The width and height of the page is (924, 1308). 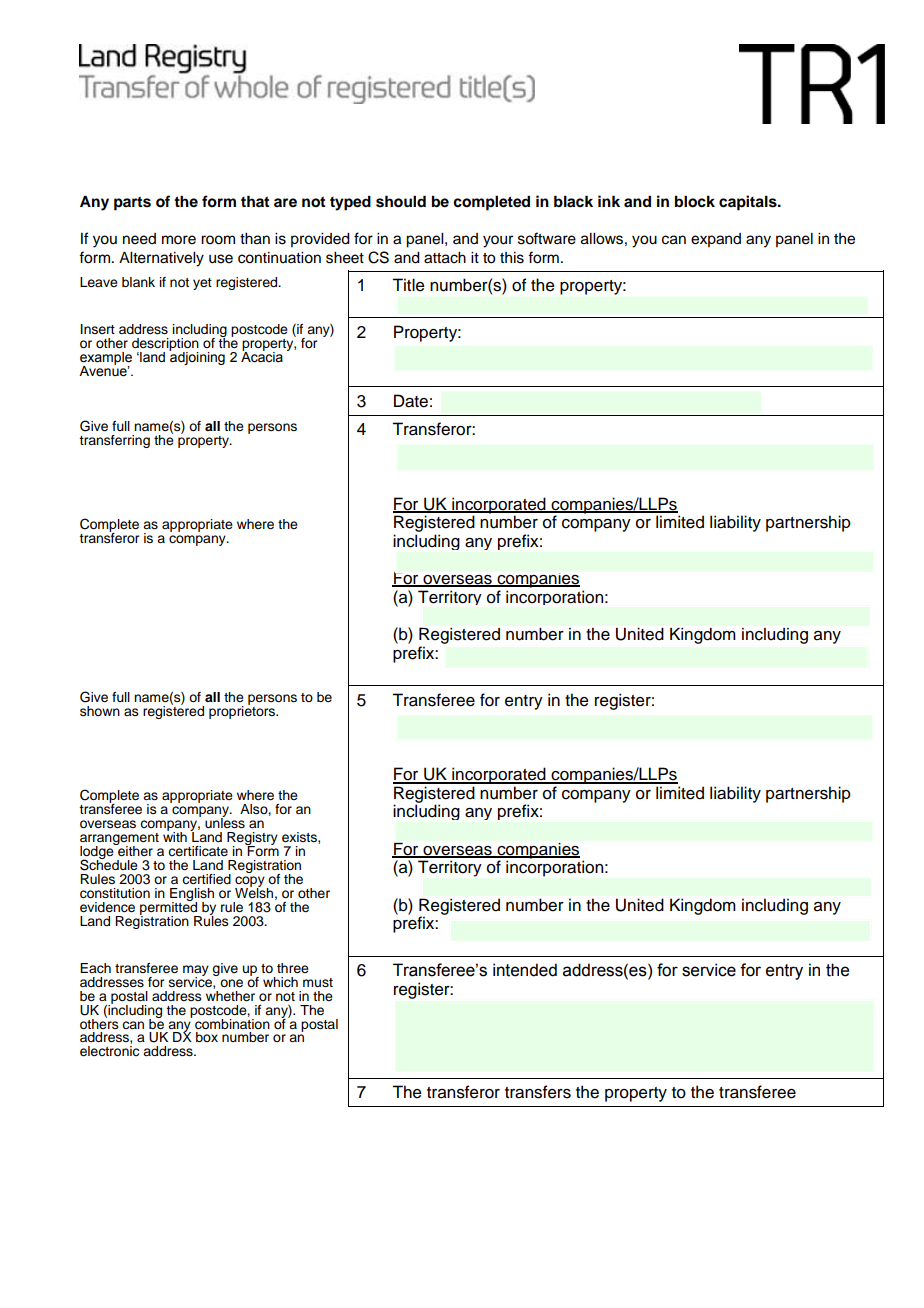 What do you see at coordinates (179, 240) in the page?
I see `more` at bounding box center [179, 240].
